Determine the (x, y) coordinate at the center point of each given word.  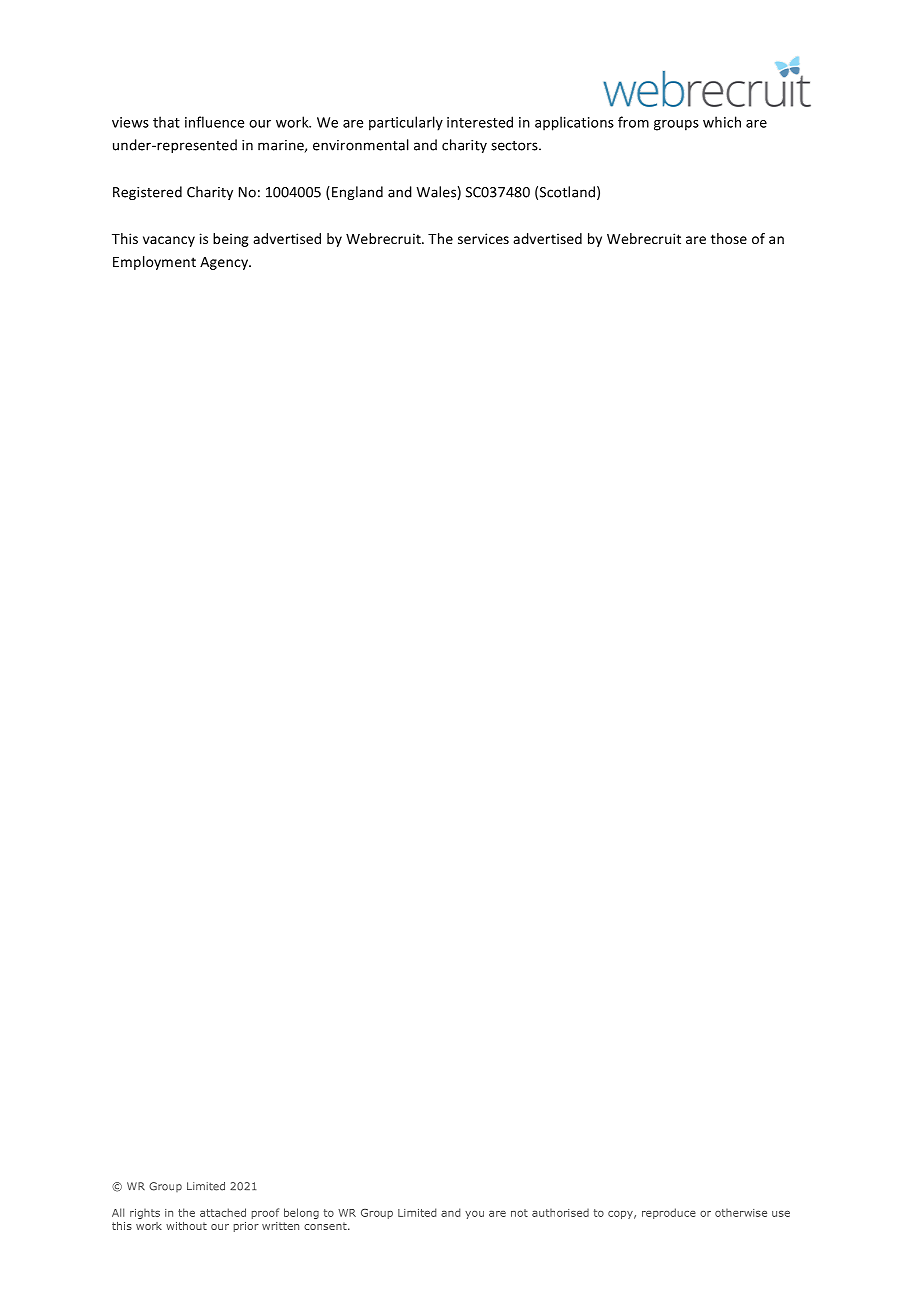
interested (480, 122)
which (722, 122)
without (186, 1226)
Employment (154, 263)
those (729, 238)
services (483, 238)
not (519, 1213)
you (474, 1215)
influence (214, 122)
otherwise (741, 1213)
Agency (225, 263)
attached (223, 1212)
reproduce (669, 1213)
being (231, 240)
